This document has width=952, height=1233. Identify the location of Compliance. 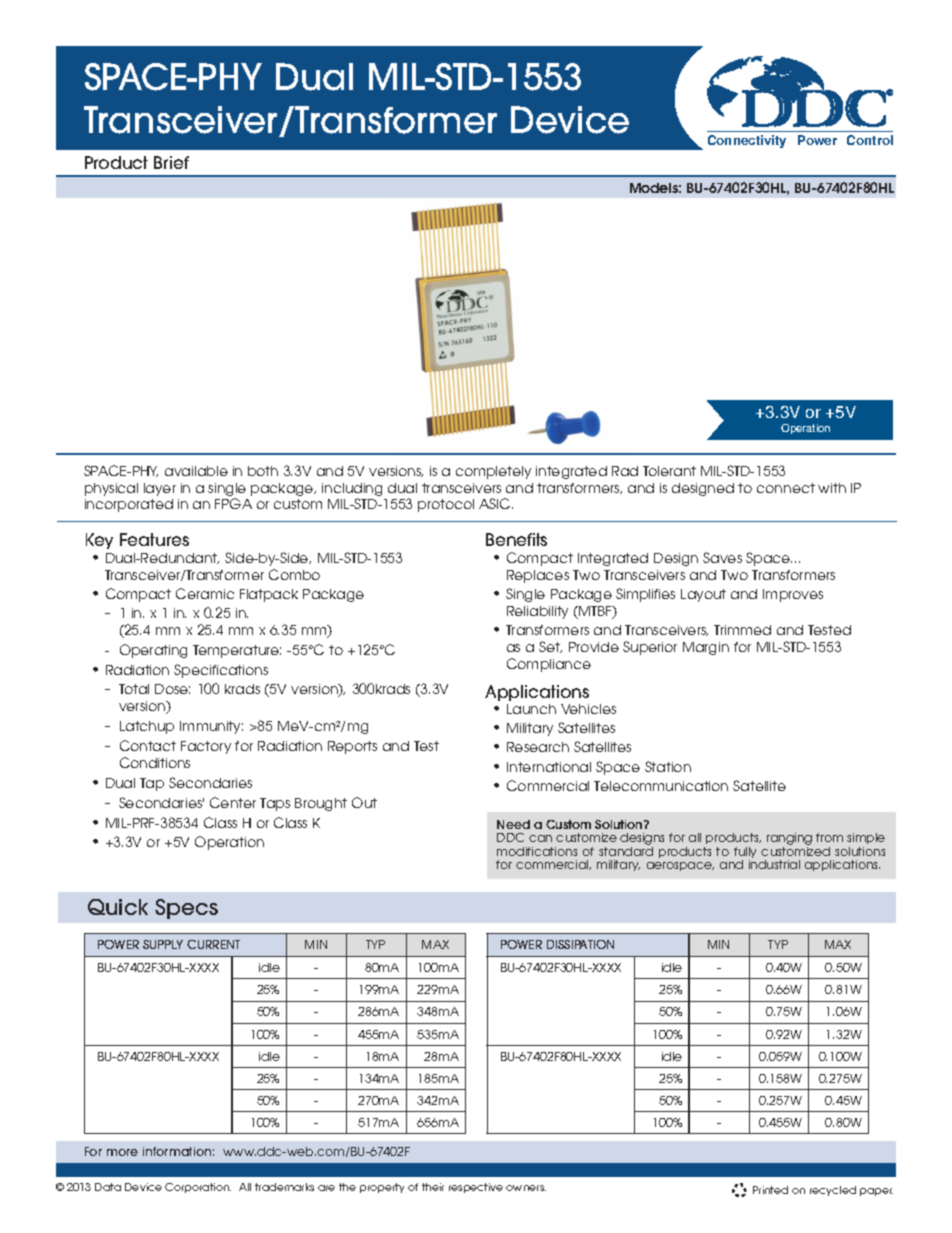
(549, 665).
